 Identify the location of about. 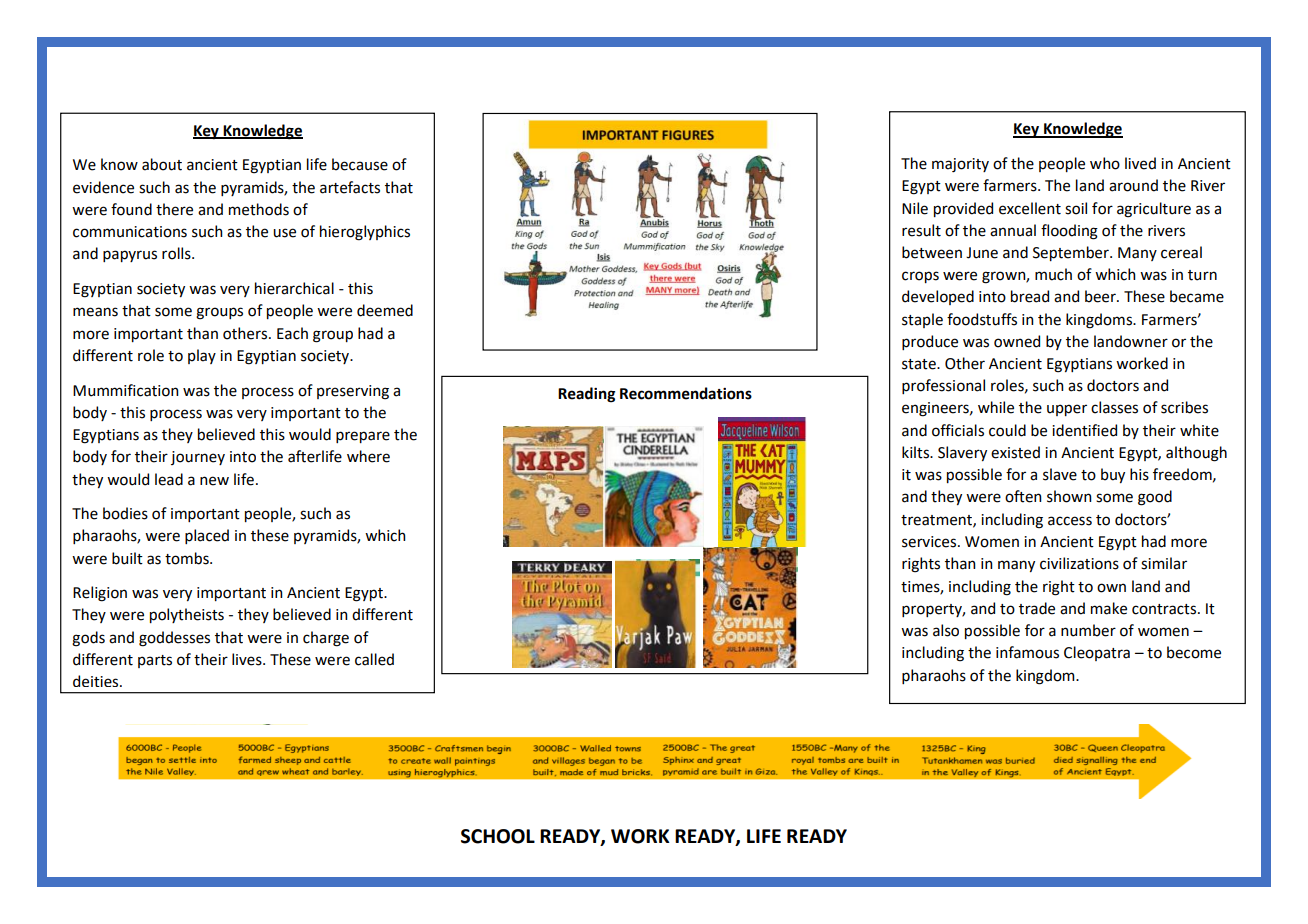
(162, 164).
